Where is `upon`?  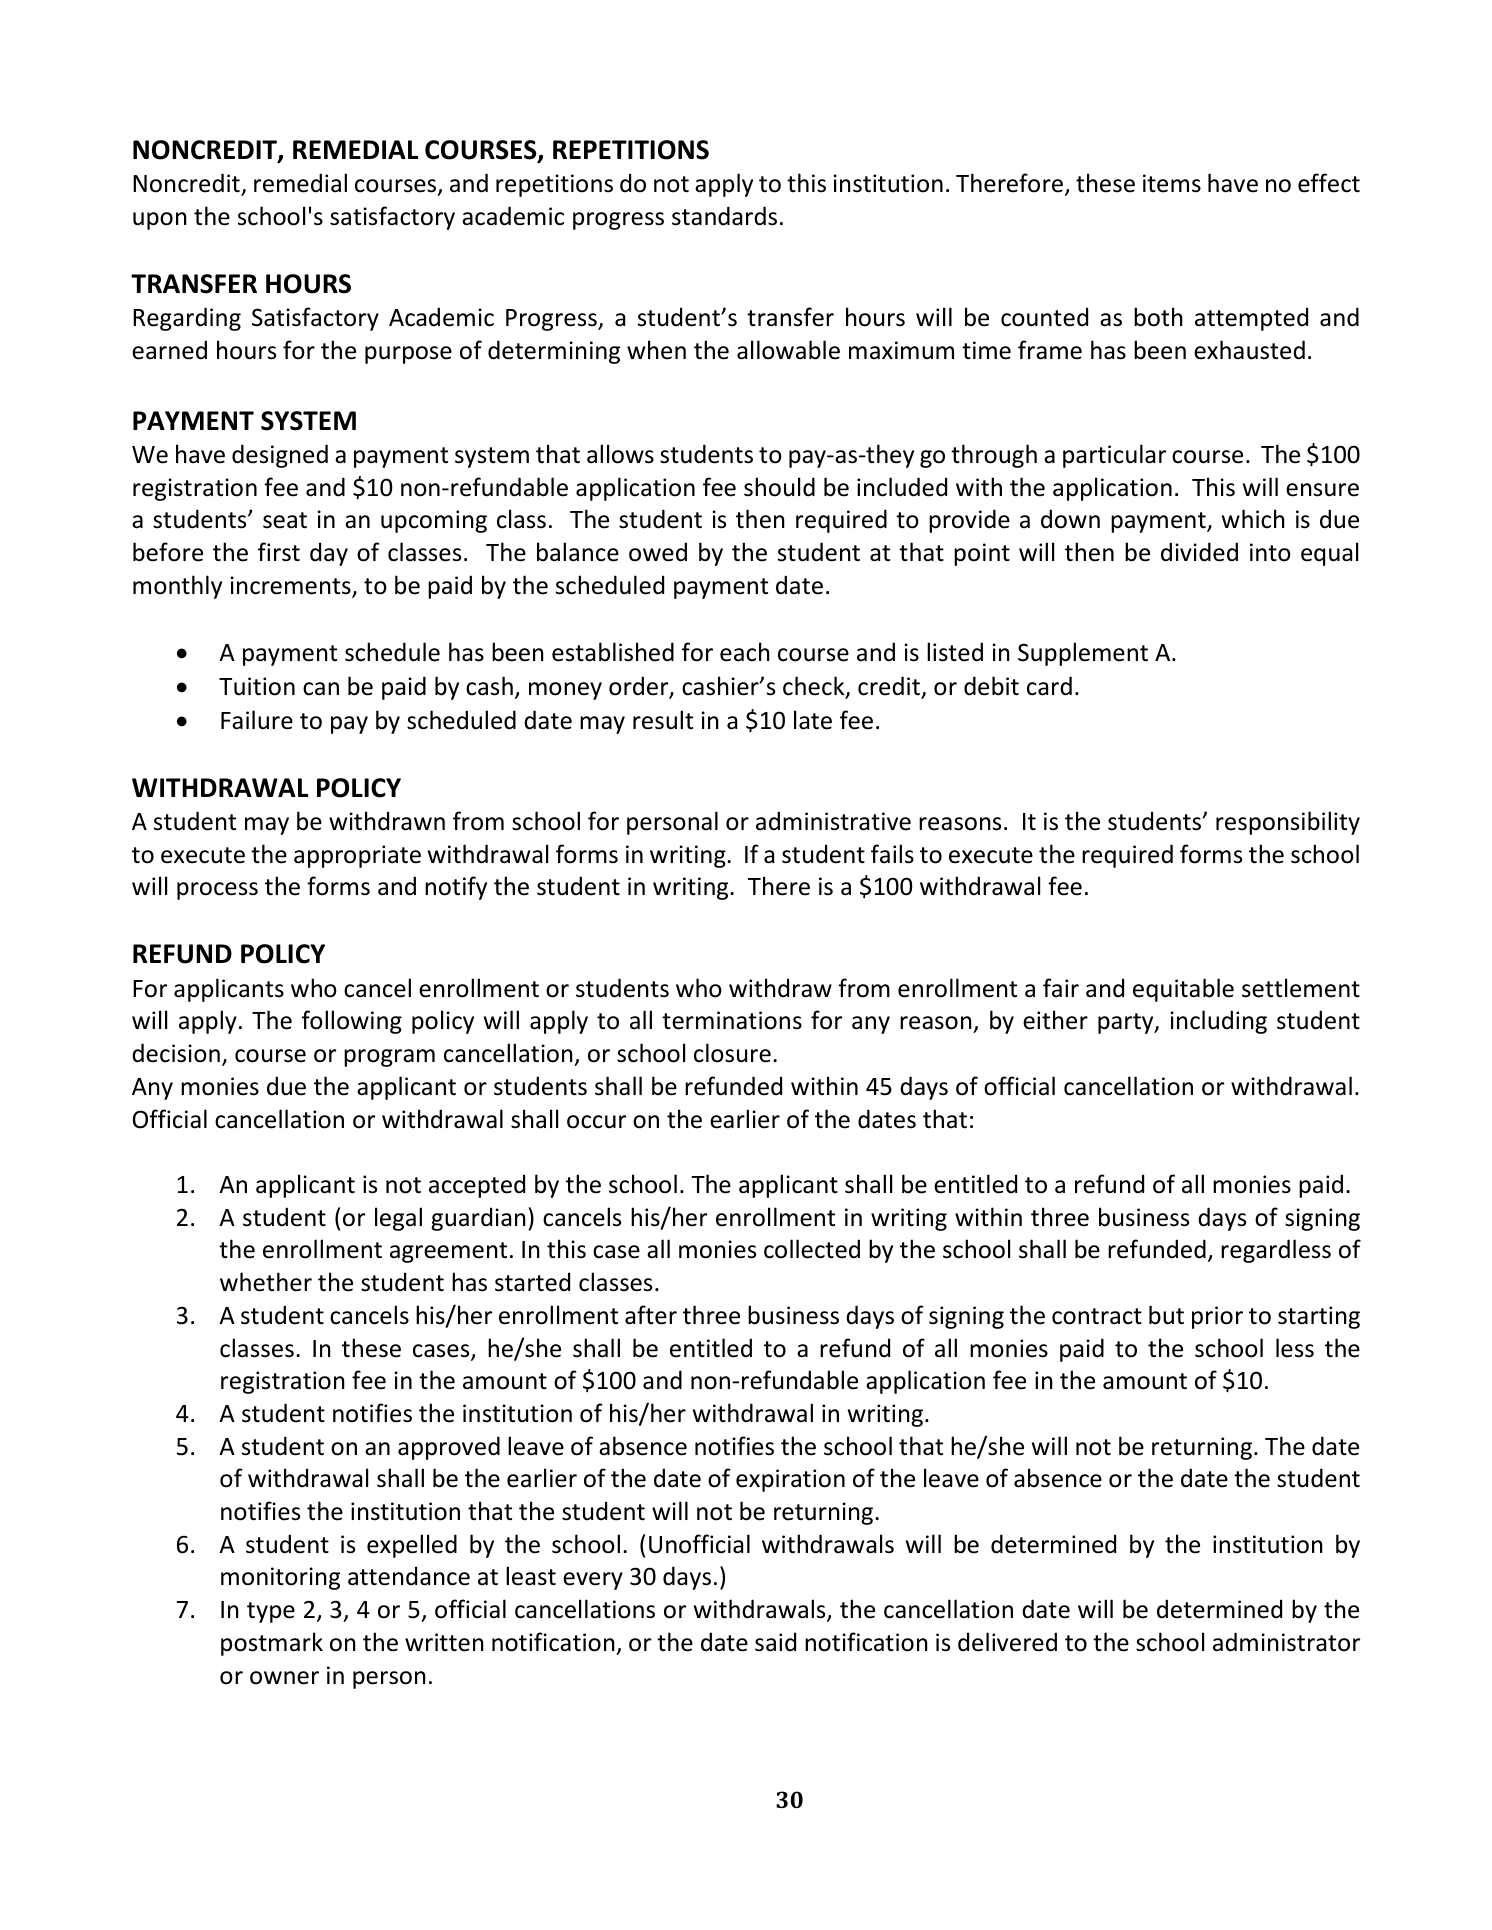 upon is located at coordinates (160, 221).
